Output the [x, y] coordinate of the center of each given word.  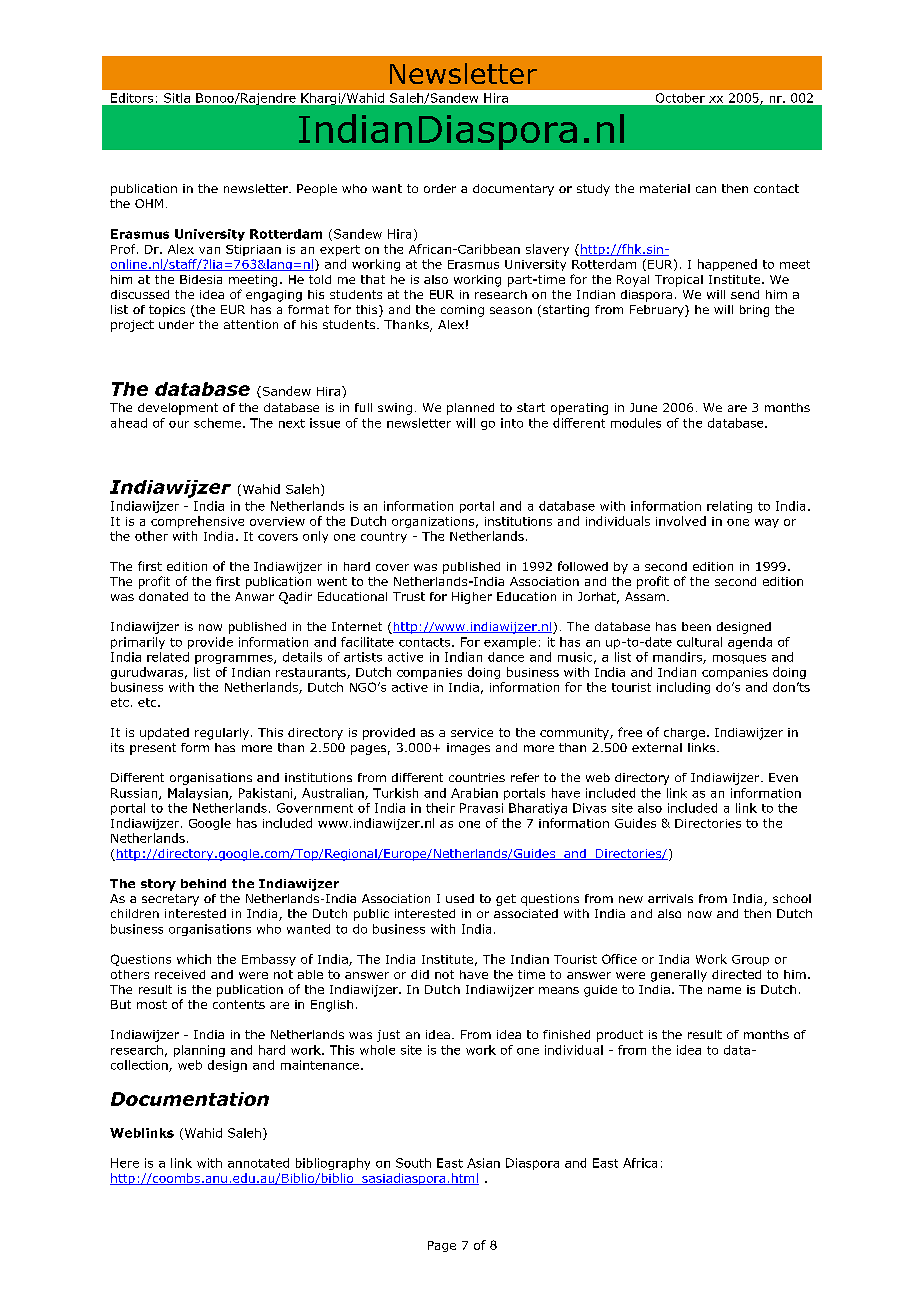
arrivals [670, 898]
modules [636, 423]
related [168, 657]
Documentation [190, 1099]
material [665, 188]
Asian [483, 1163]
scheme [217, 423]
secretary [170, 900]
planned [470, 409]
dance [506, 657]
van [209, 250]
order [440, 188]
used [460, 898]
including [683, 688]
